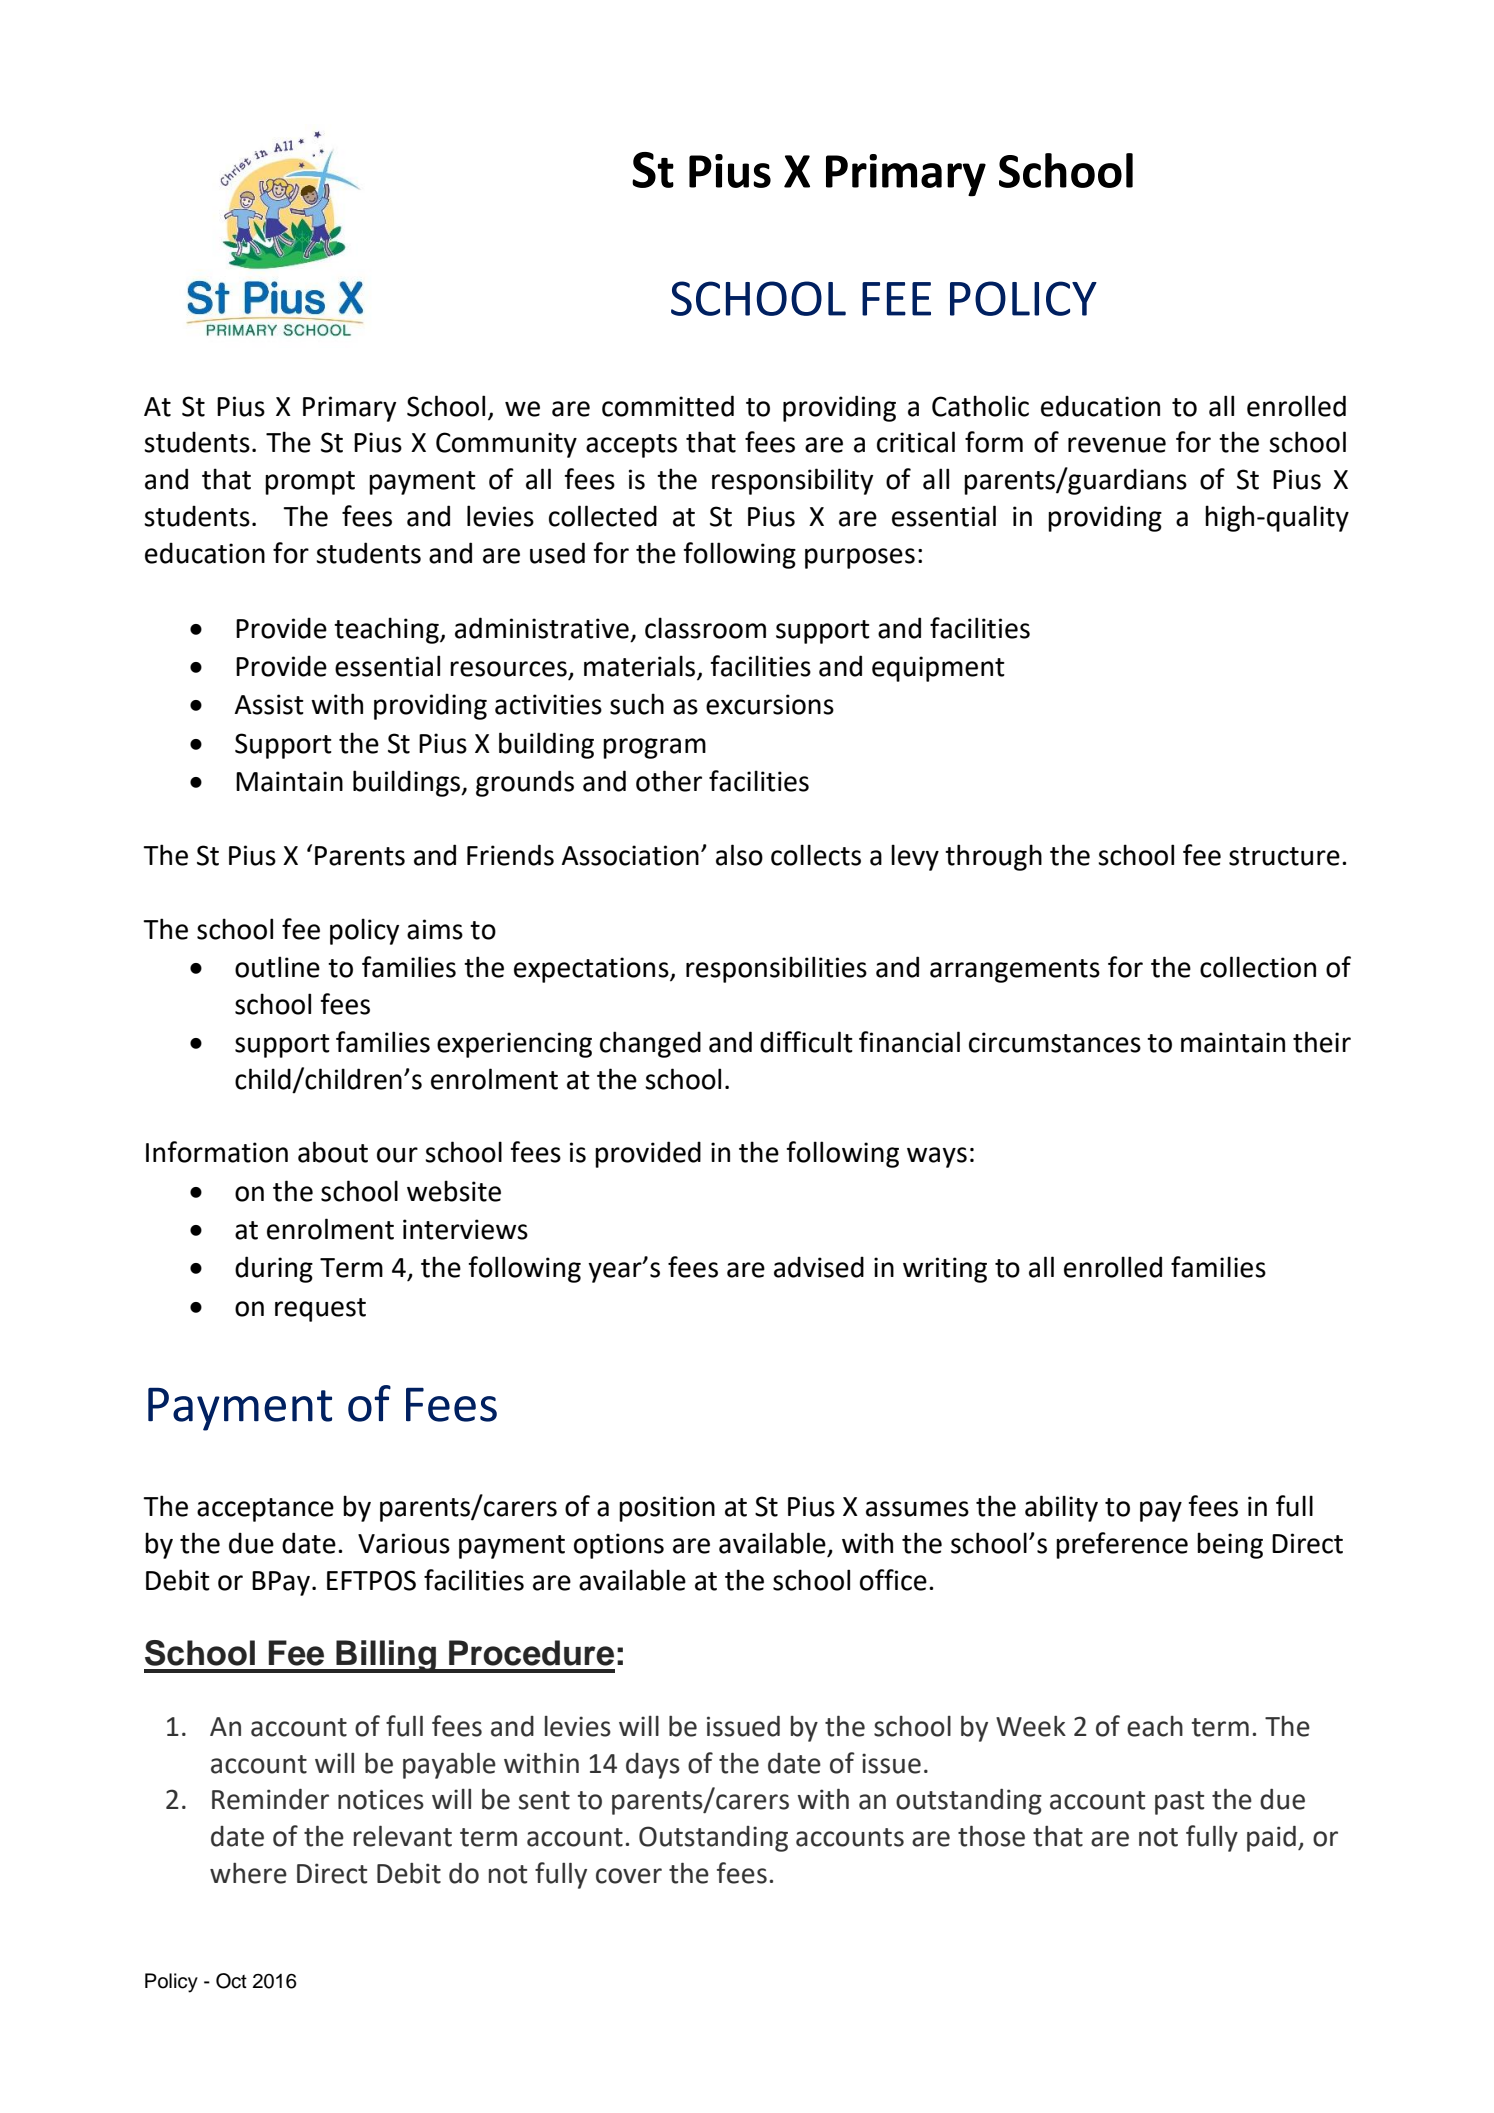 The height and width of the screenshot is (2113, 1494). Describe the element at coordinates (510, 855) in the screenshot. I see `Friends` at that location.
